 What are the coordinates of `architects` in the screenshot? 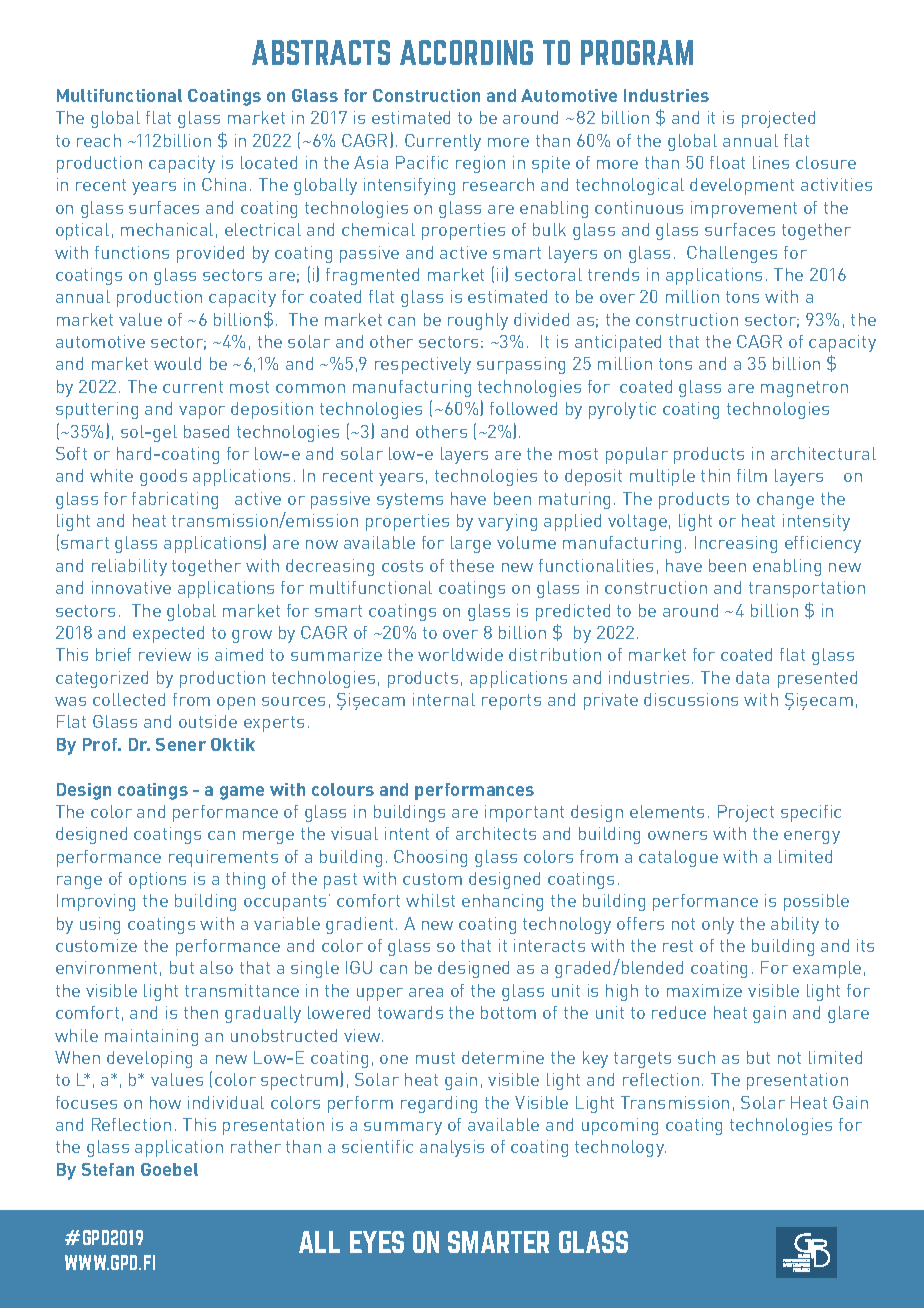 It's located at (496, 833).
